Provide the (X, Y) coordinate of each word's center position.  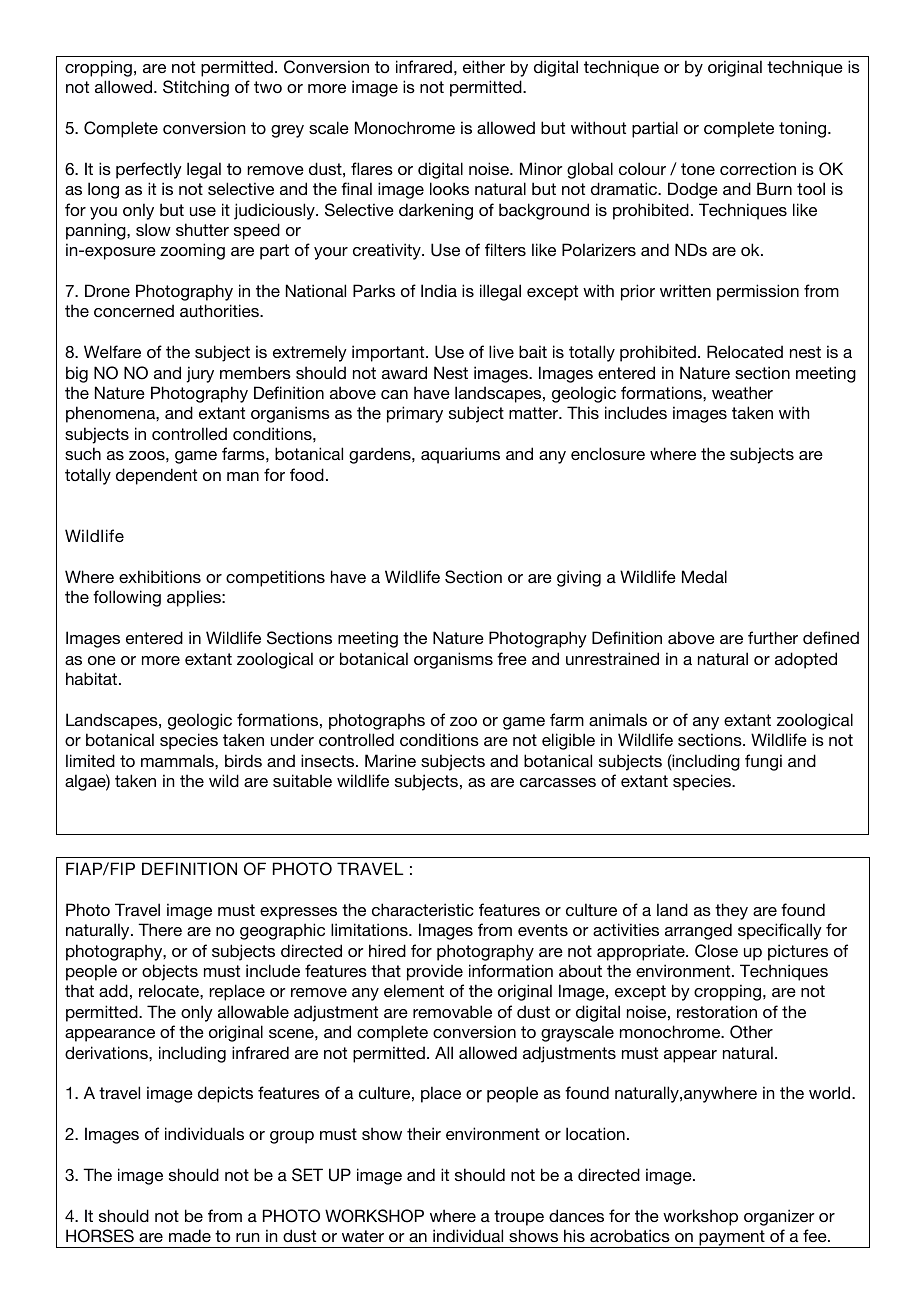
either (484, 66)
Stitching (196, 88)
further (773, 637)
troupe (519, 1218)
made (190, 1235)
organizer (779, 1217)
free (512, 658)
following (127, 598)
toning (804, 129)
